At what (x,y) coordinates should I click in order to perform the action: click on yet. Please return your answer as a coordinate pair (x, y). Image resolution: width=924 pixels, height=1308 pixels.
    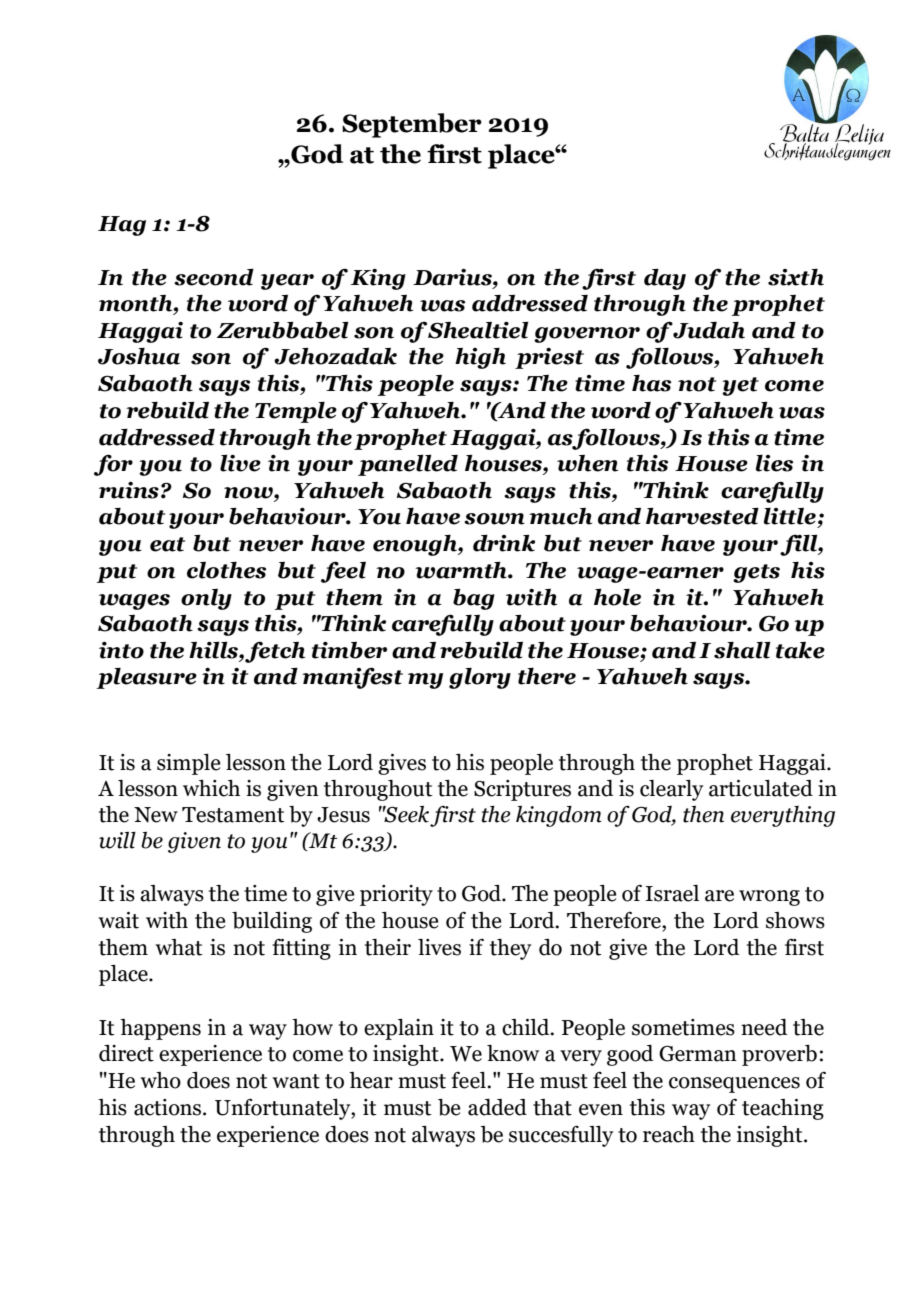
    Looking at the image, I should click on (740, 386).
